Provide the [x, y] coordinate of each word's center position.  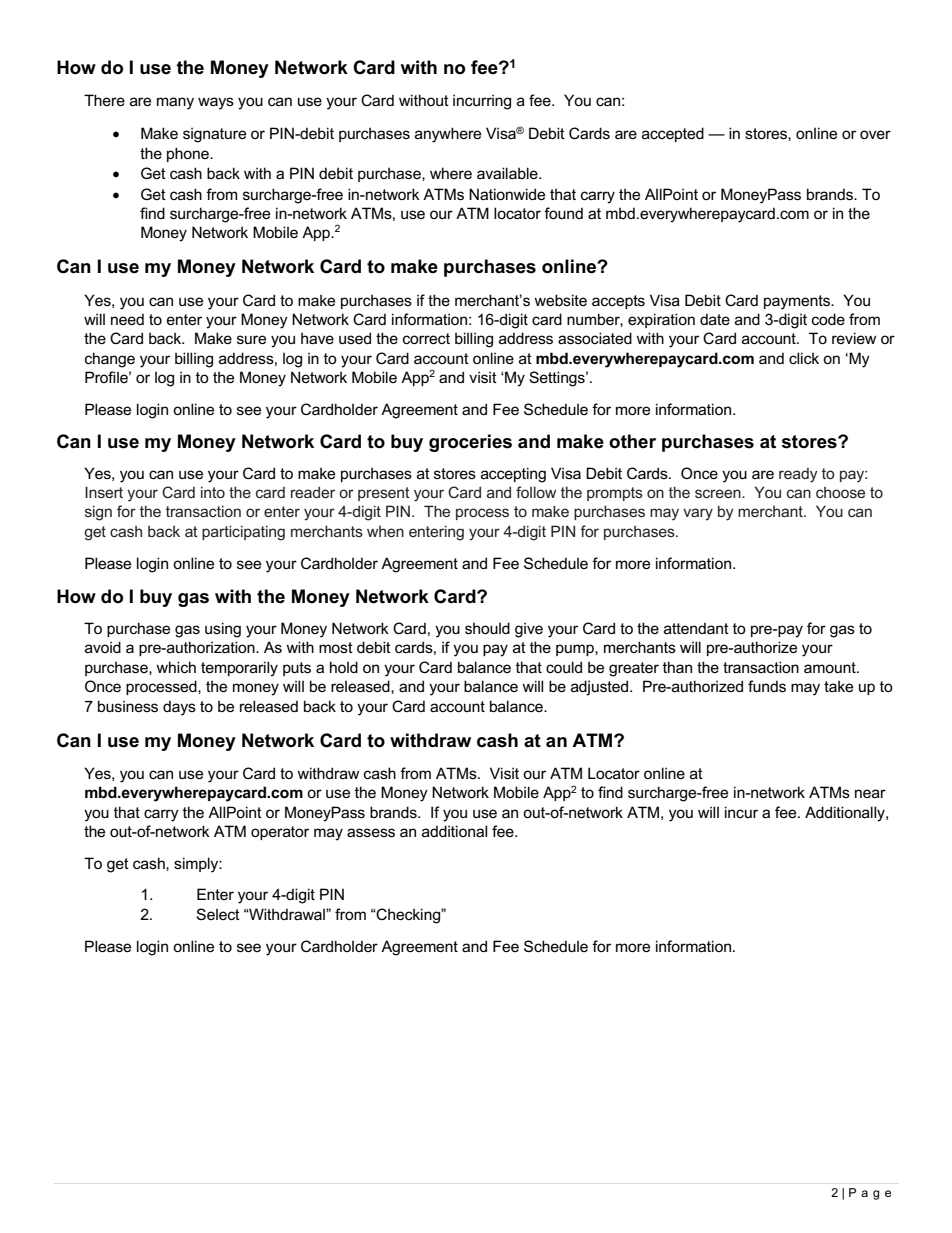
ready [798, 475]
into [213, 492]
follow [536, 492]
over [875, 134]
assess [371, 832]
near [870, 793]
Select [218, 914]
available [508, 173]
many [175, 103]
